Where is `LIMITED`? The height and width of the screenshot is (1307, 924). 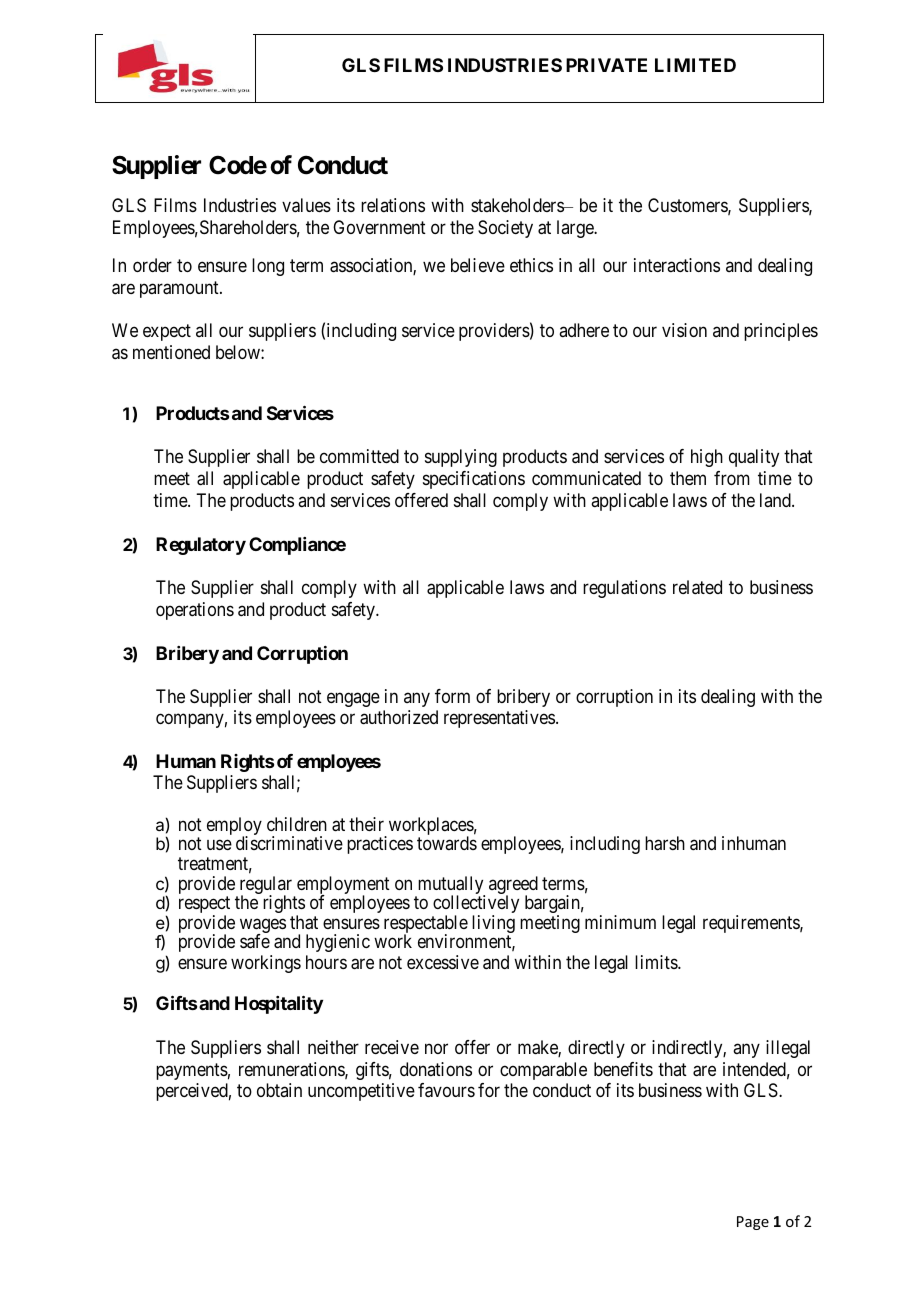
LIMITED is located at coordinates (695, 65).
